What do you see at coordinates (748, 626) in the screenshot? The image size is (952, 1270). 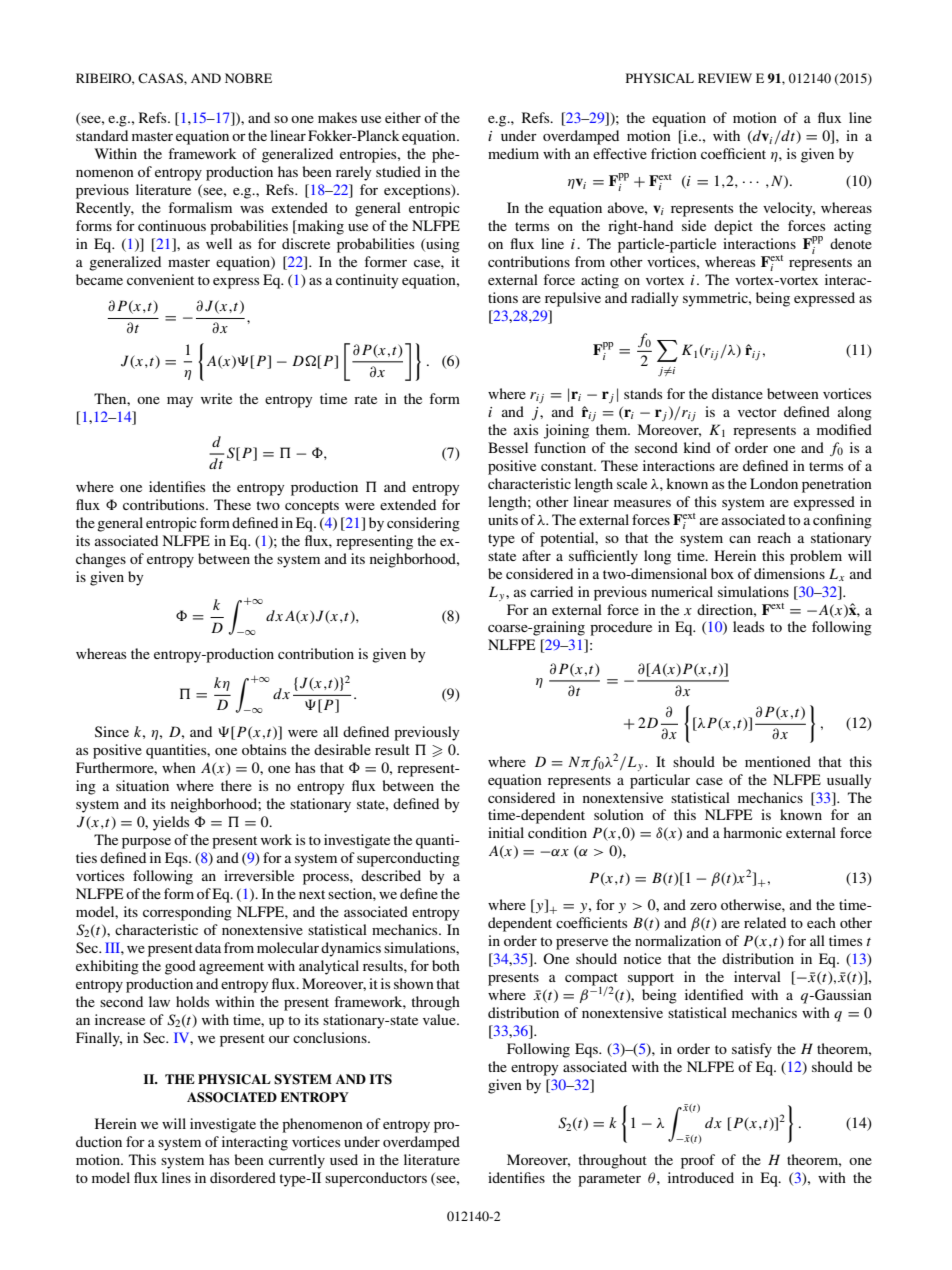 I see `leads` at bounding box center [748, 626].
